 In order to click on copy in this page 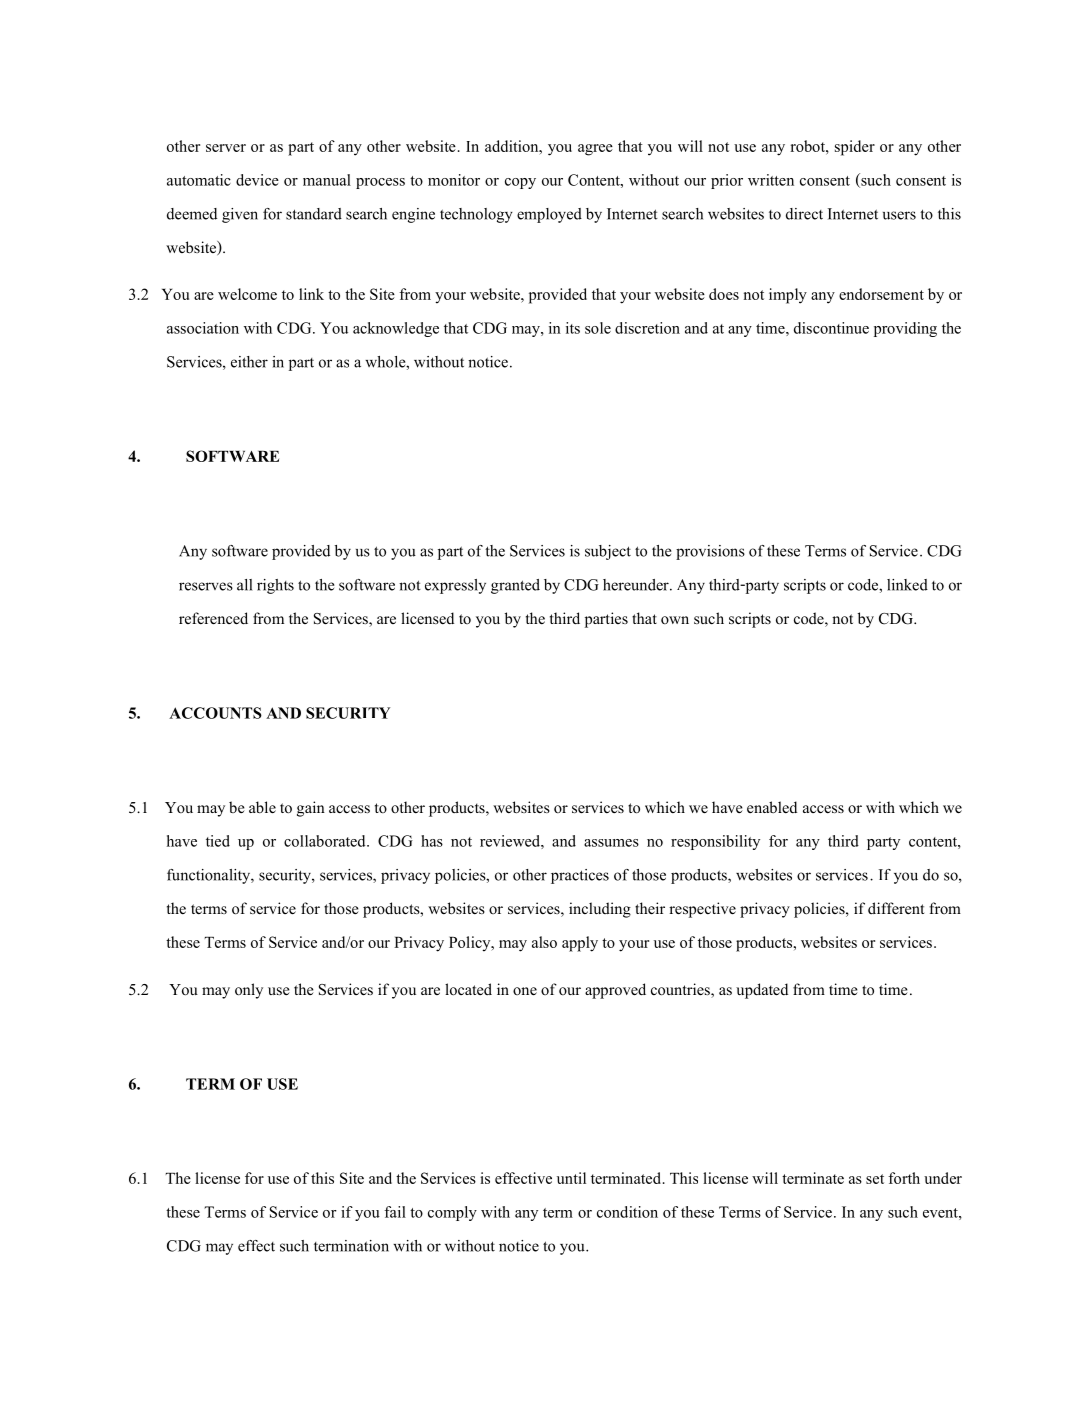, I will do `click(520, 183)`.
